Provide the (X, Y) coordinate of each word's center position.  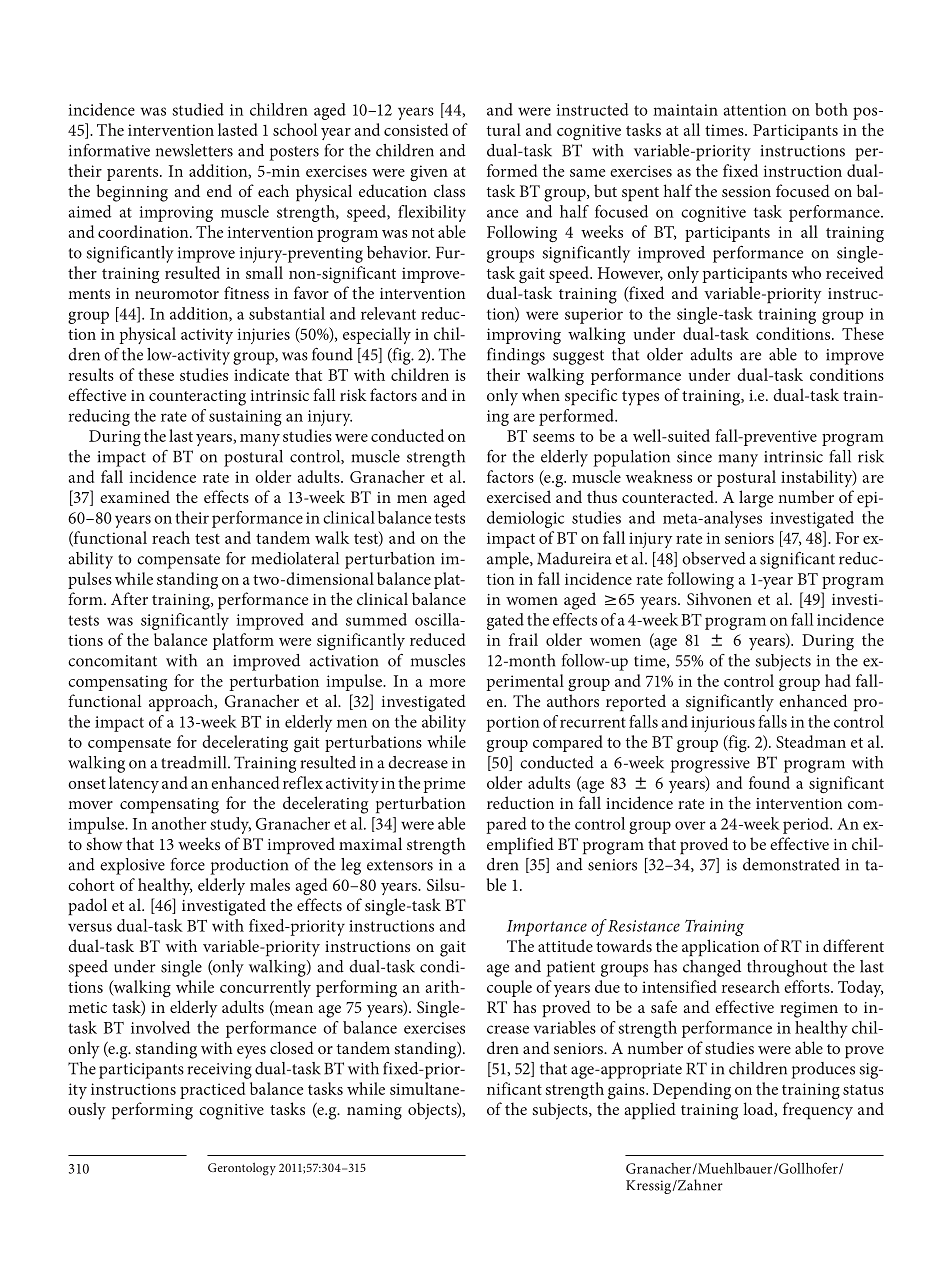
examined (135, 496)
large (756, 499)
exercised (519, 496)
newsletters (194, 150)
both (831, 109)
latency (134, 784)
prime (444, 785)
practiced (212, 1090)
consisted (416, 129)
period (807, 825)
